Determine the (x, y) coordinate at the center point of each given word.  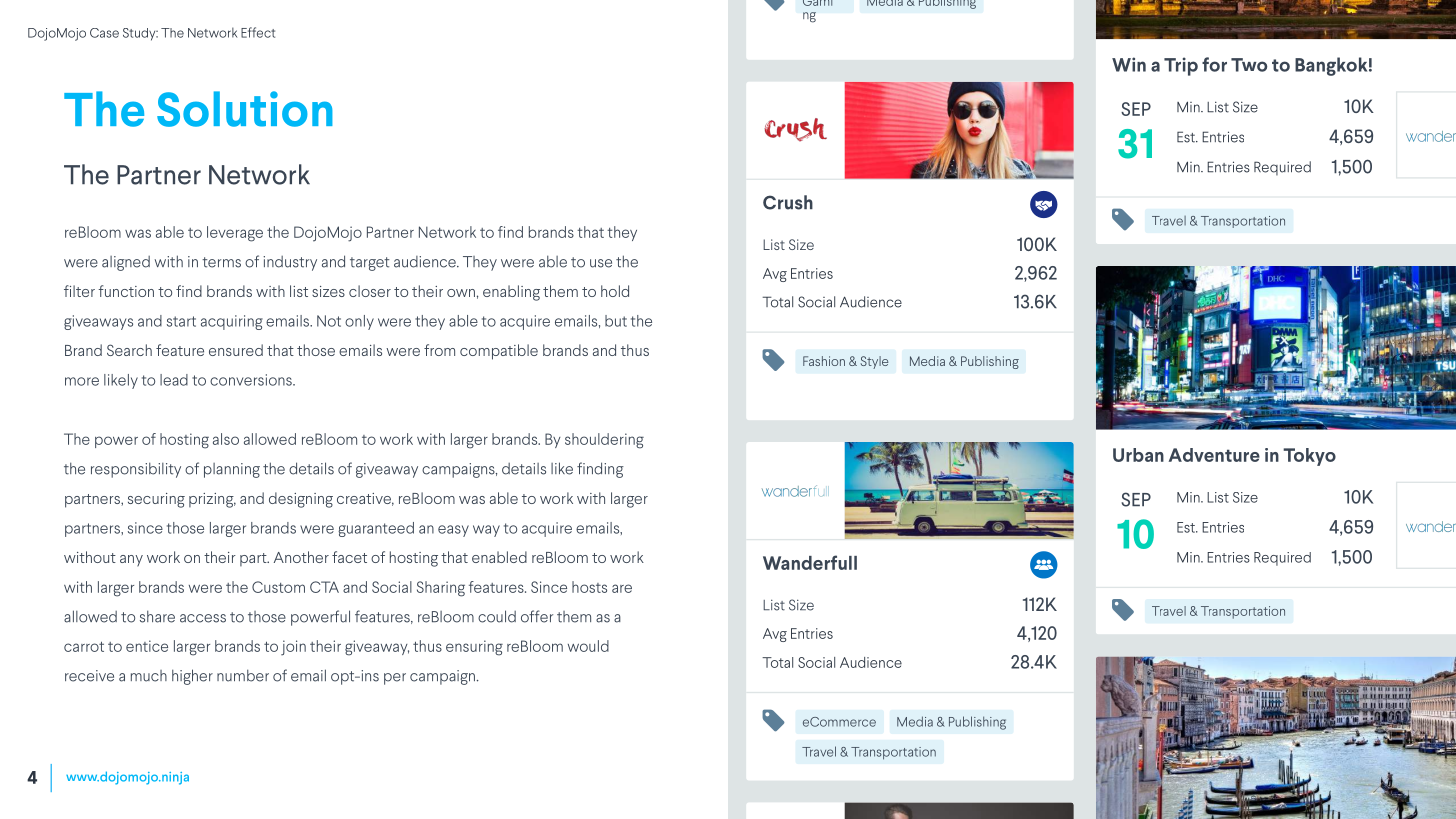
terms (221, 262)
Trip (1181, 66)
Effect (258, 32)
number (243, 675)
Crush (788, 202)
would (588, 646)
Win (1129, 64)
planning (232, 470)
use (601, 263)
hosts (589, 587)
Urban (1138, 455)
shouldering (604, 441)
